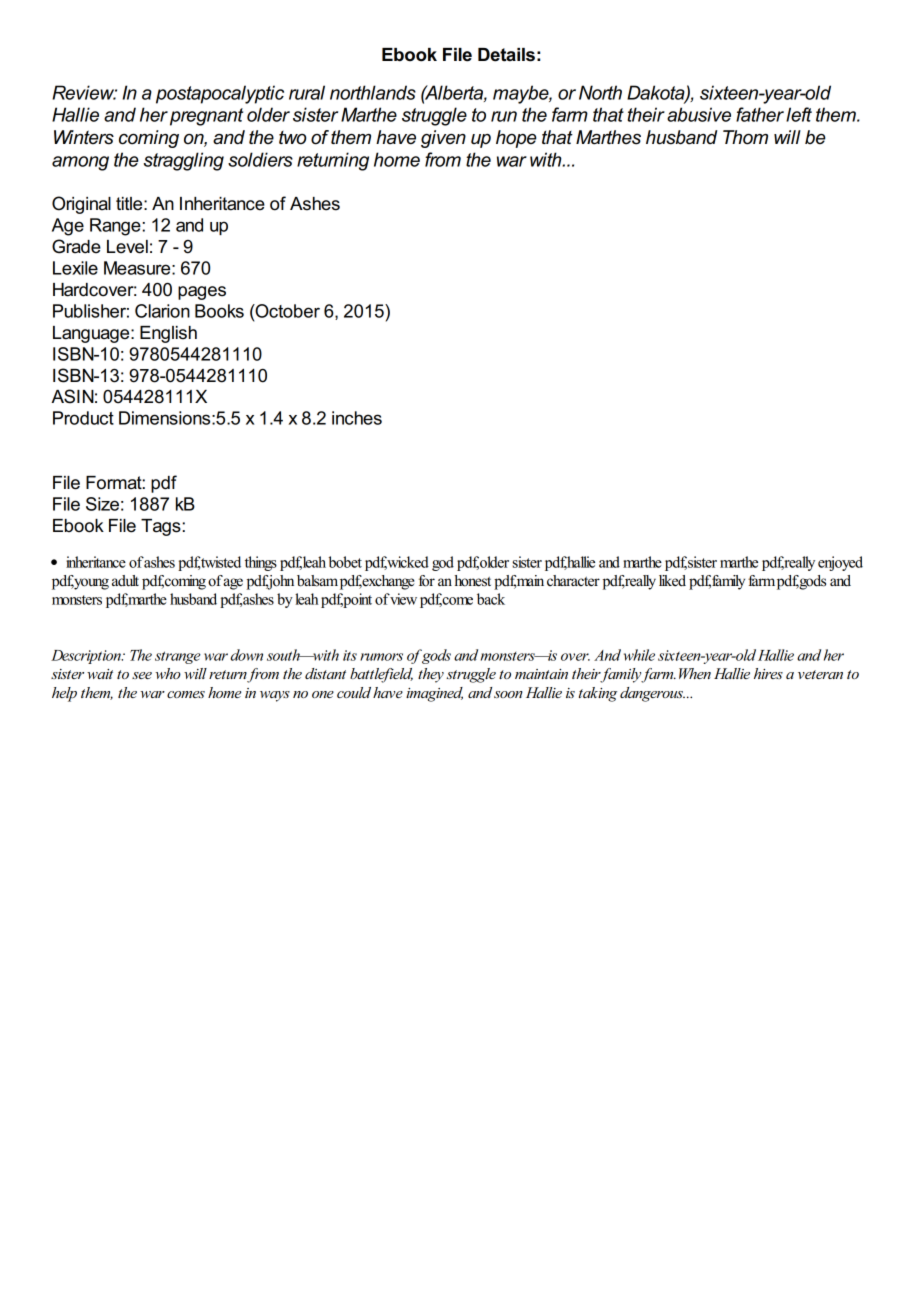 Image resolution: width=924 pixels, height=1308 pixels. I want to click on Books, so click(219, 311).
